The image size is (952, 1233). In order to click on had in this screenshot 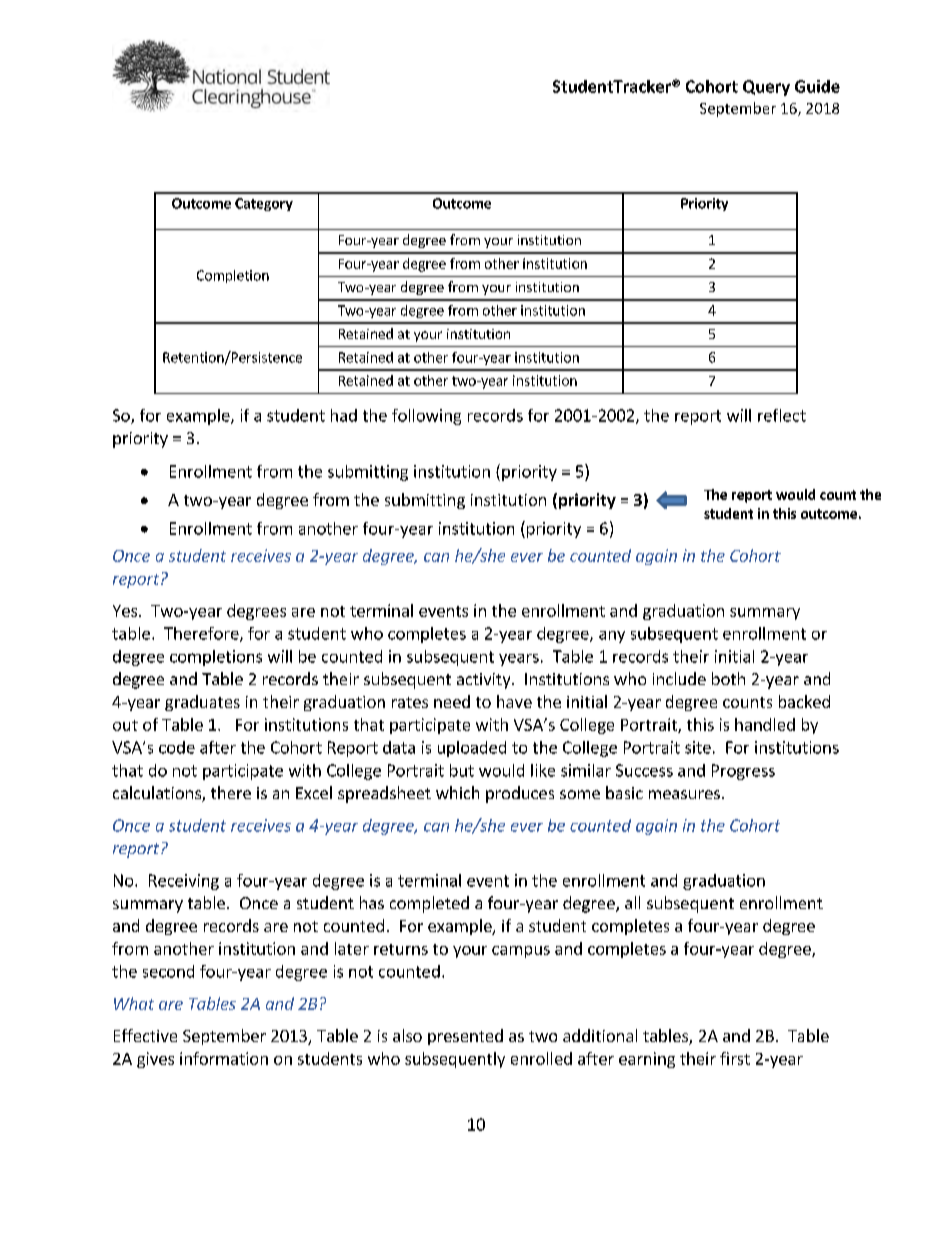, I will do `click(344, 415)`.
